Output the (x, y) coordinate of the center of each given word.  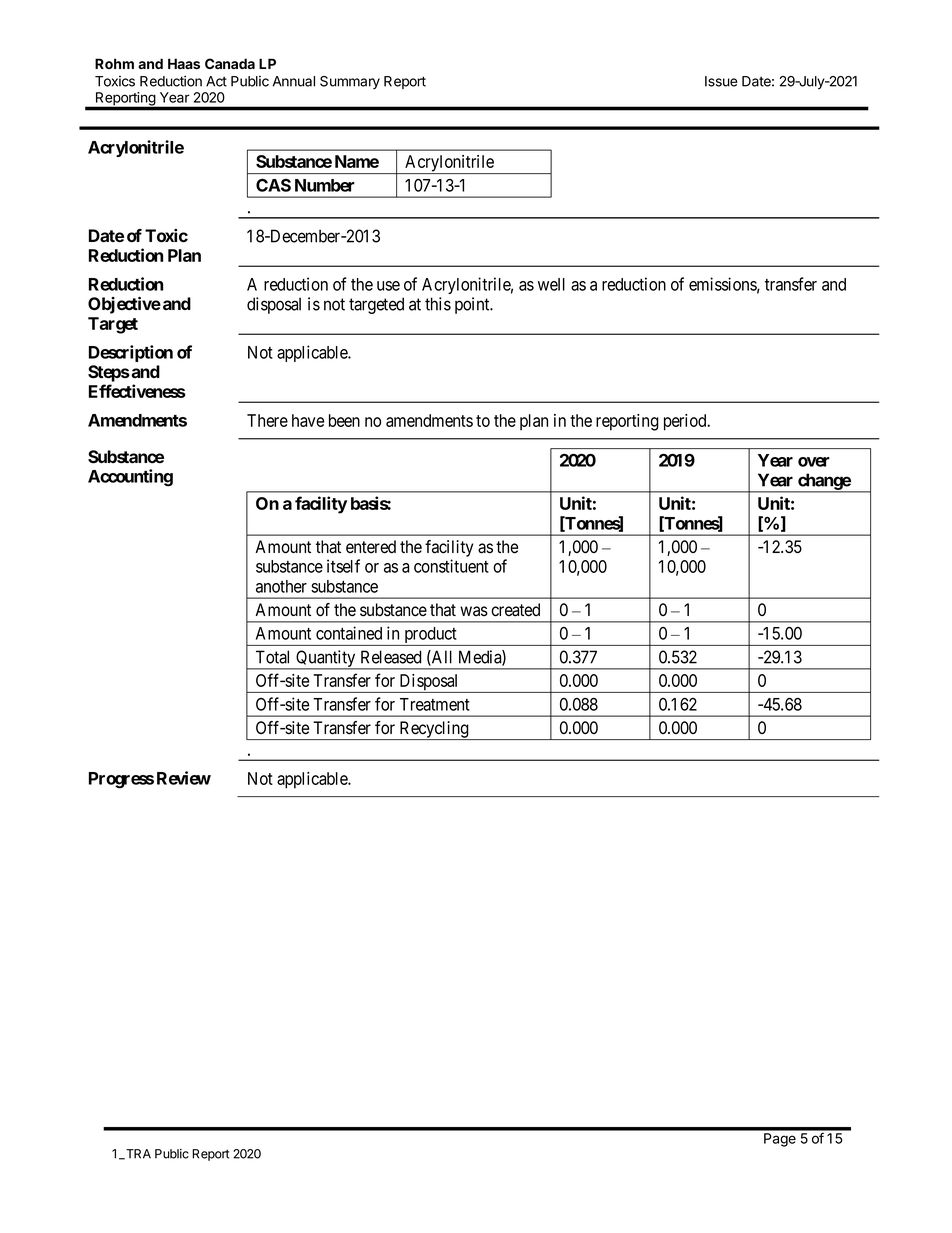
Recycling (434, 730)
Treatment (435, 704)
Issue (721, 81)
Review (184, 778)
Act (216, 81)
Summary (350, 82)
